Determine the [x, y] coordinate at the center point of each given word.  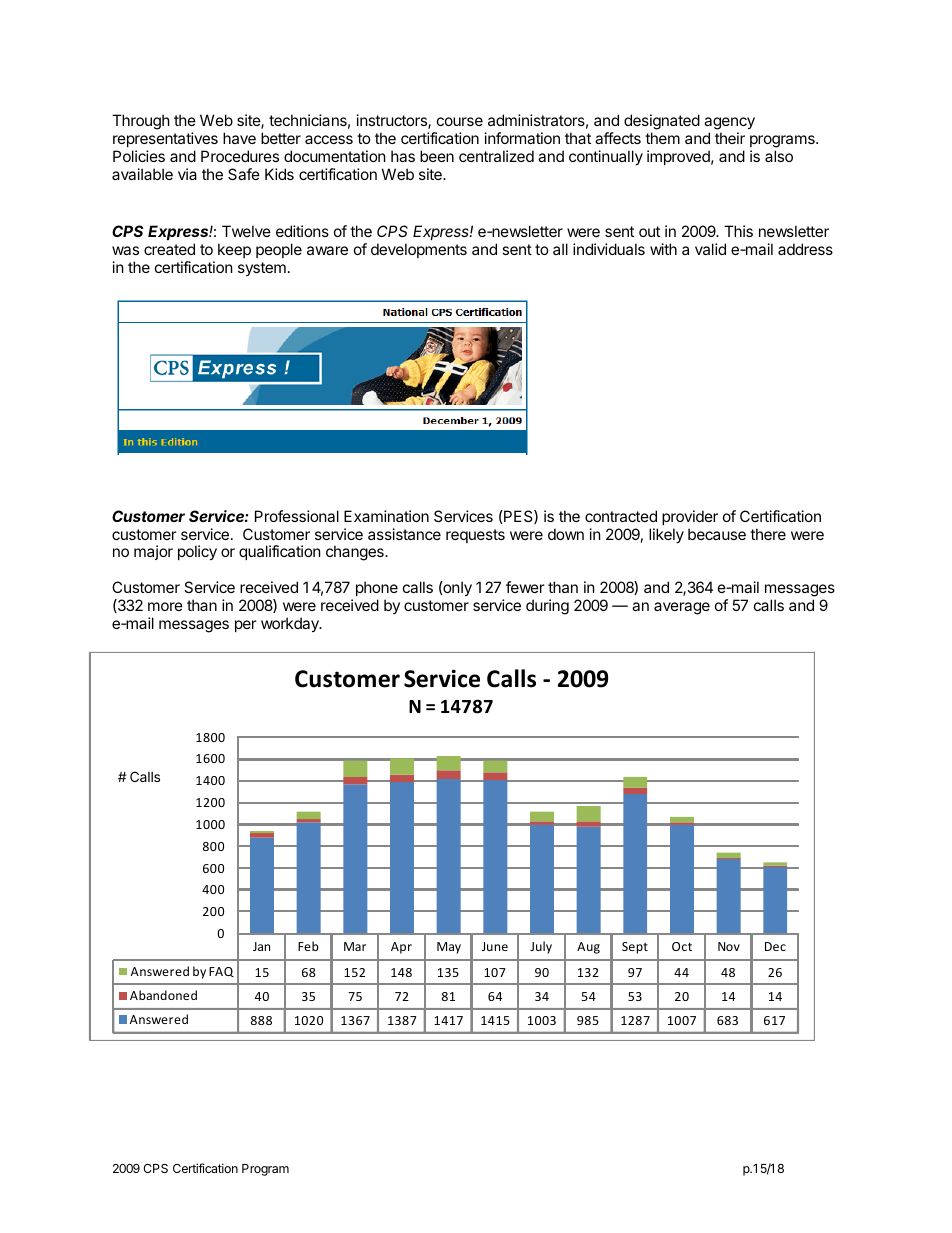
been [437, 156]
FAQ [221, 972]
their [730, 138]
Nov [729, 946]
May [449, 948]
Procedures [240, 156]
